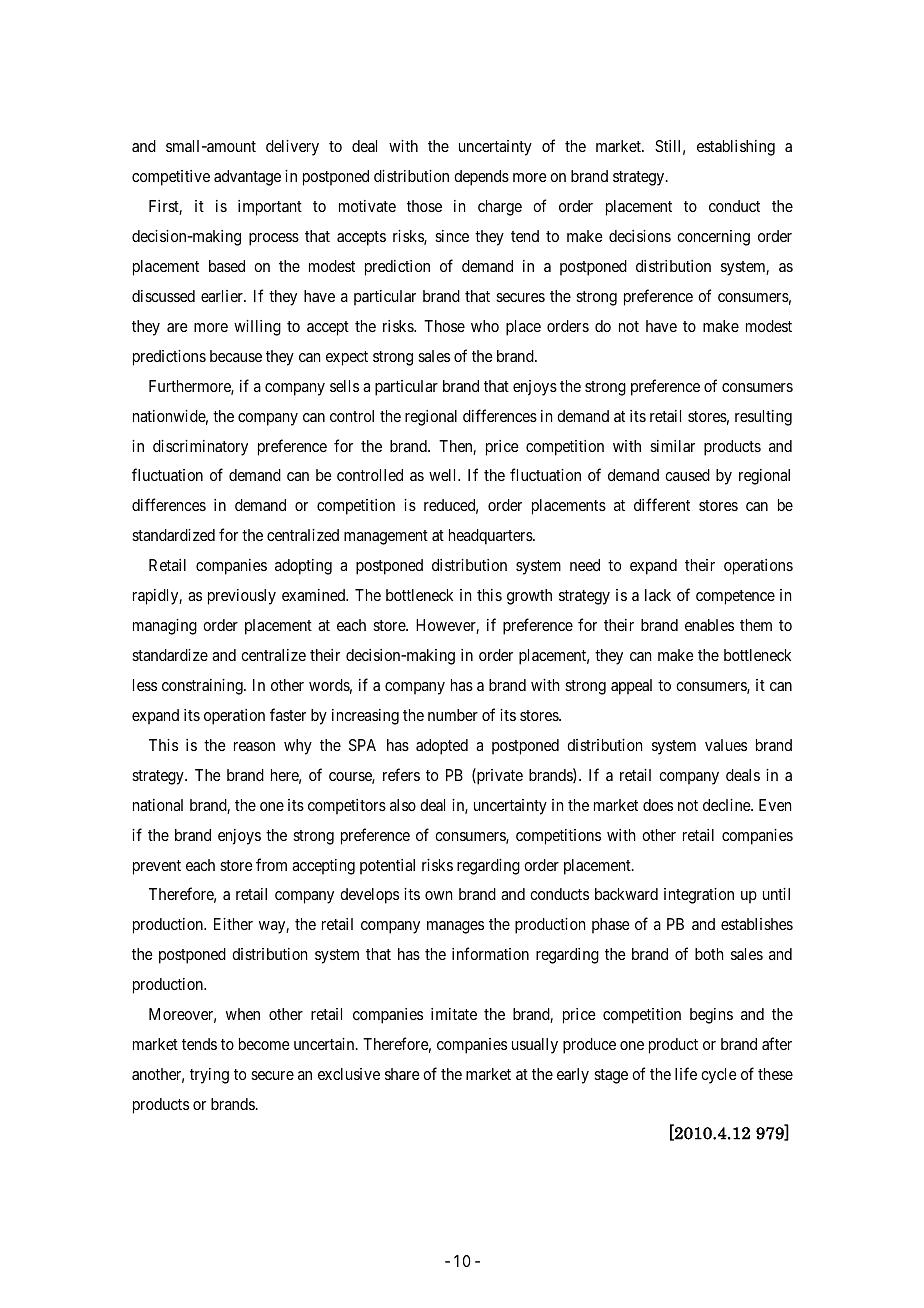 Image resolution: width=924 pixels, height=1308 pixels. What do you see at coordinates (454, 1014) in the page?
I see `imitate` at bounding box center [454, 1014].
